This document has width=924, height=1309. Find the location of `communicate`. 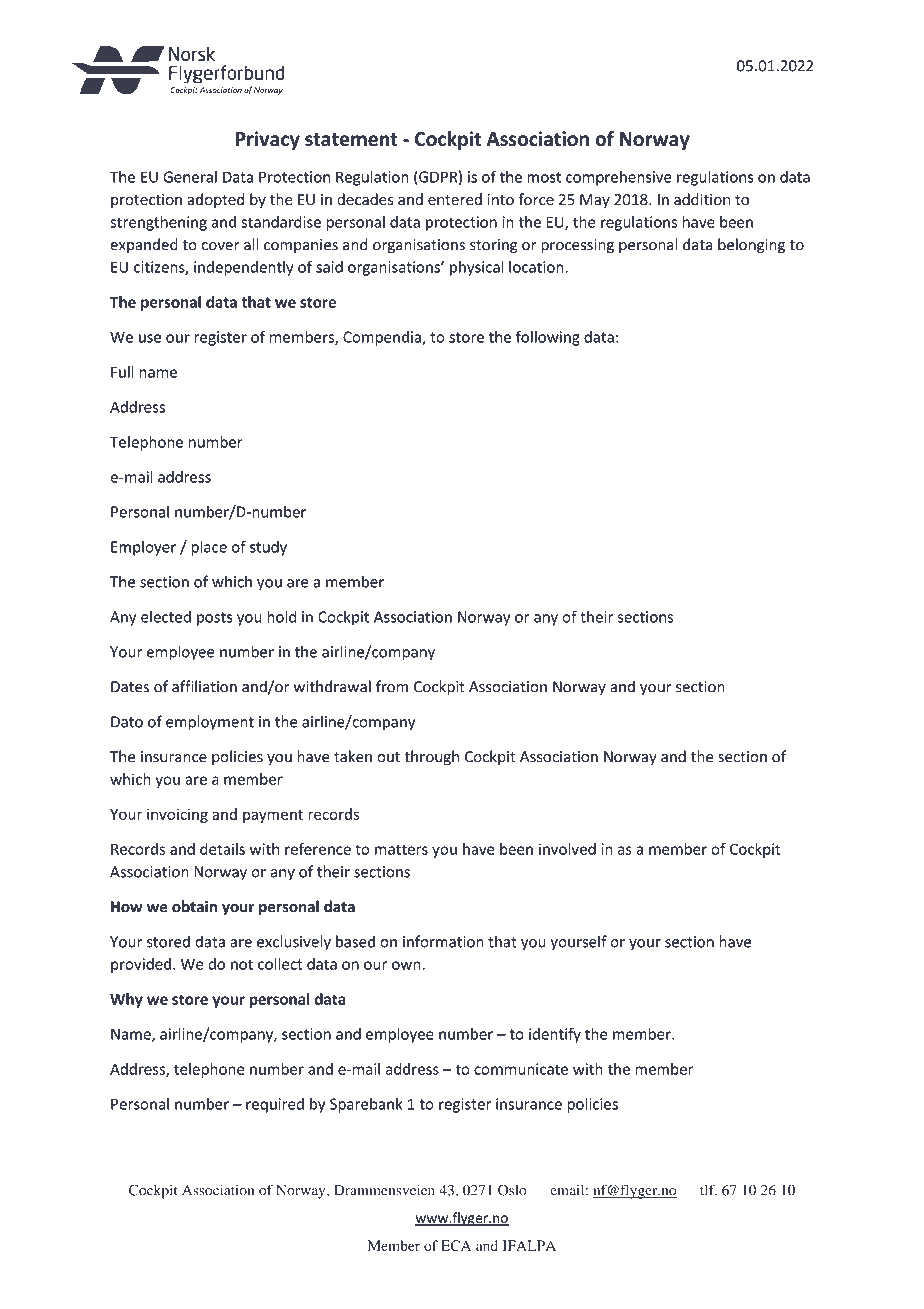

communicate is located at coordinates (521, 1069).
